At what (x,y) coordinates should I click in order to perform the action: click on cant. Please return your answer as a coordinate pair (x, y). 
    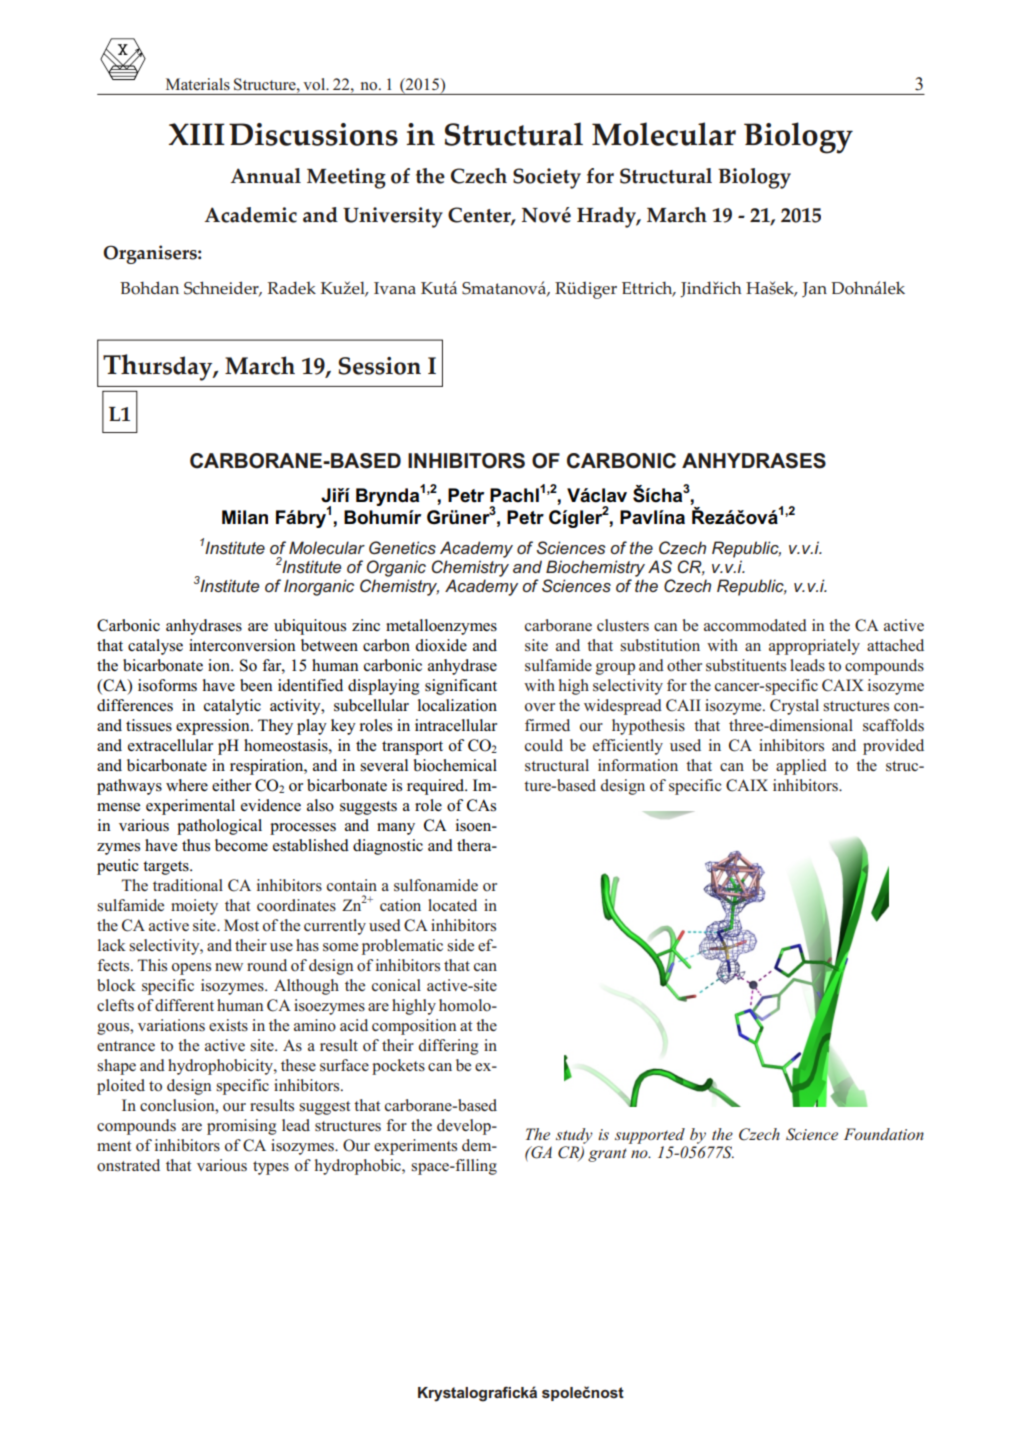
    Looking at the image, I should click on (483, 686).
